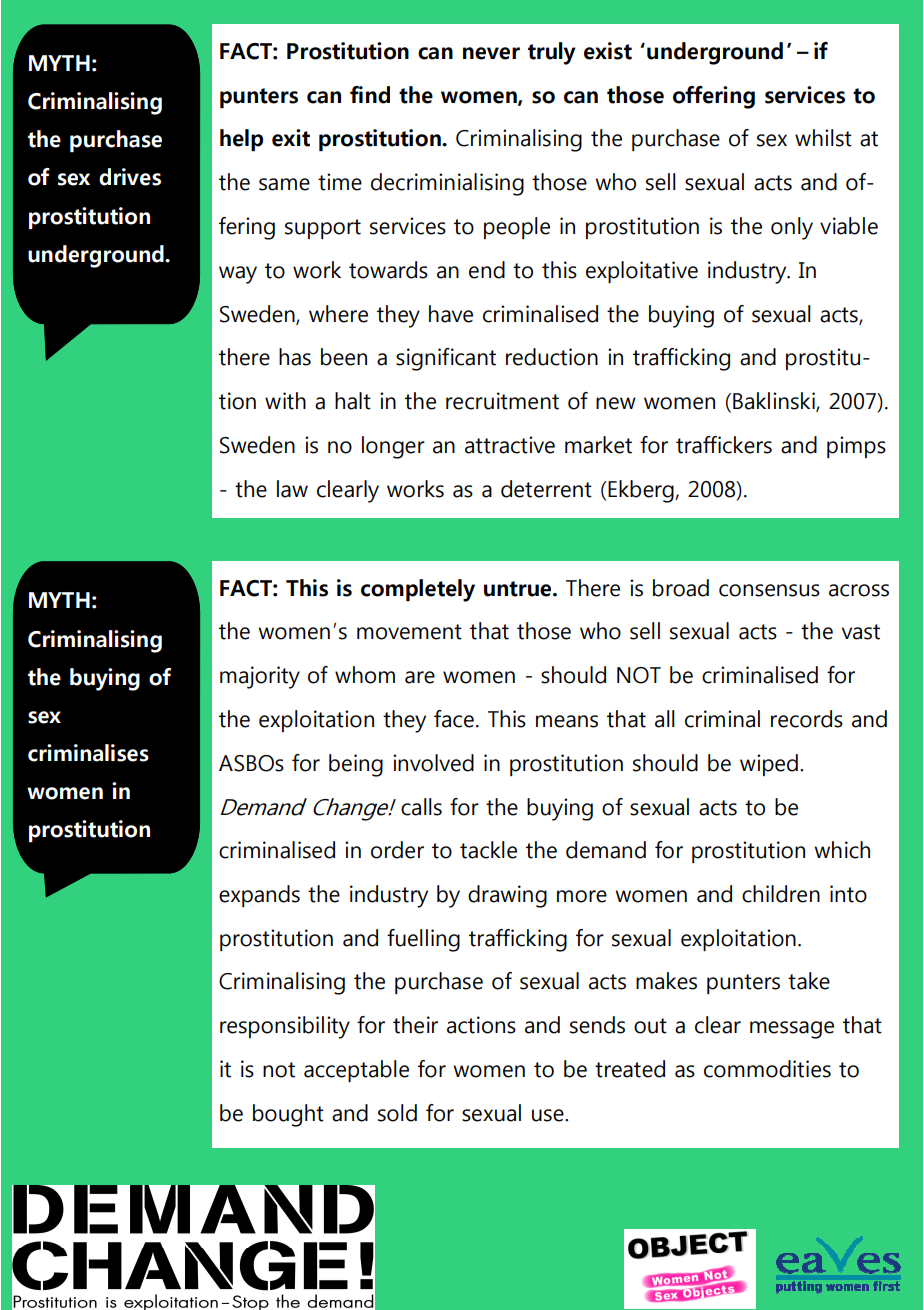 The width and height of the page is (924, 1310). I want to click on whilst, so click(823, 138).
